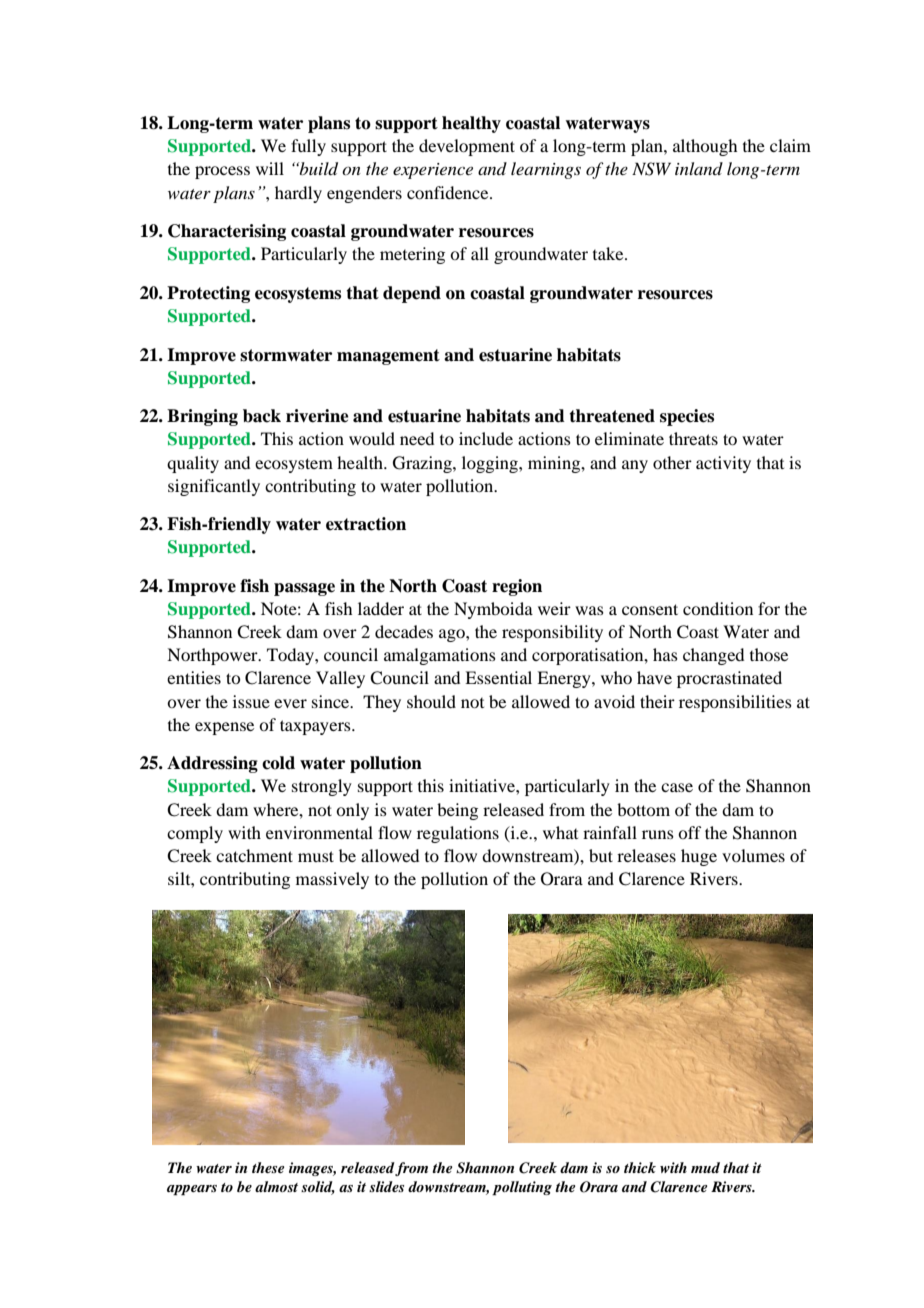 The image size is (924, 1308). I want to click on development, so click(467, 147).
